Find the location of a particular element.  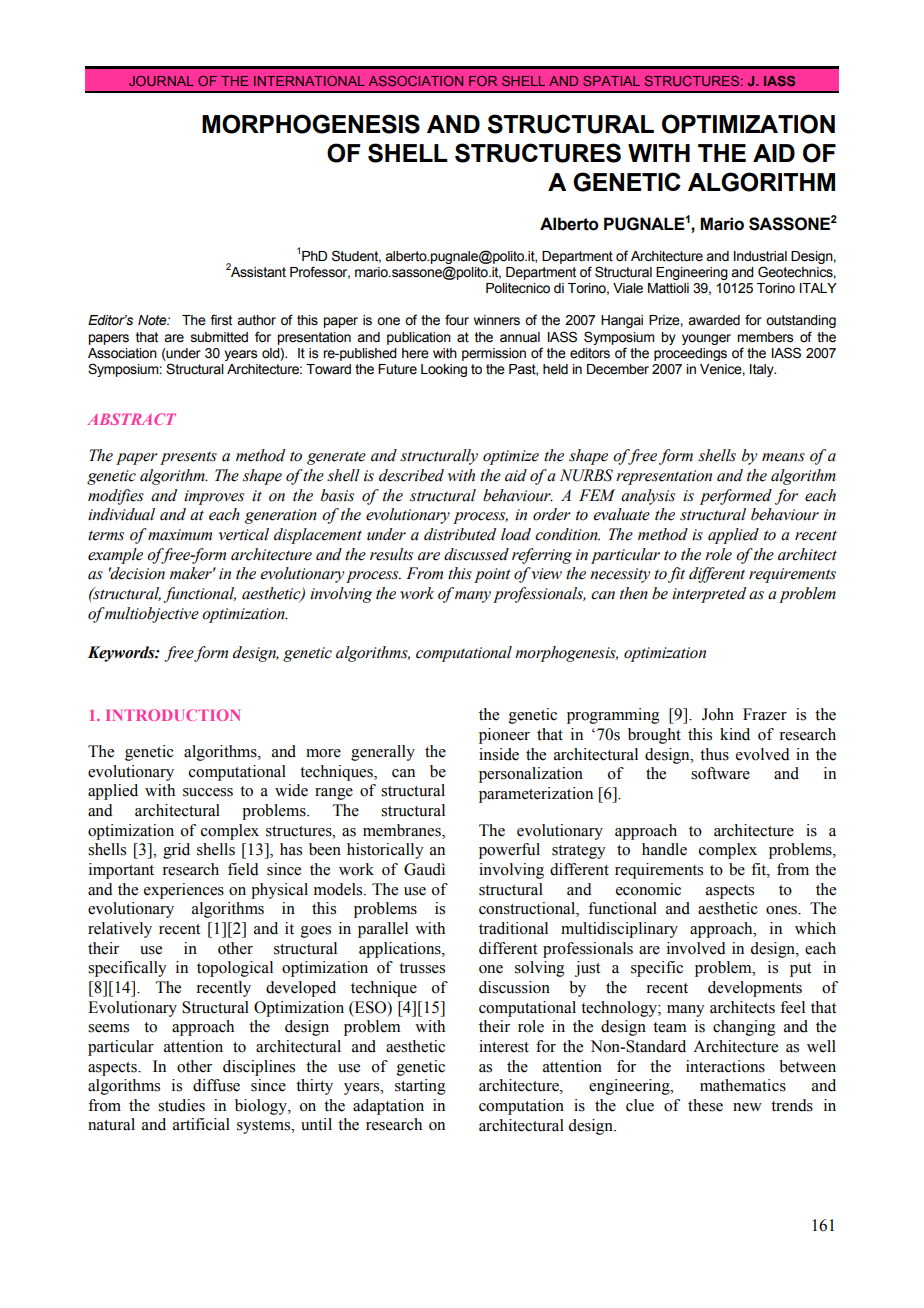

starting is located at coordinates (420, 1087).
